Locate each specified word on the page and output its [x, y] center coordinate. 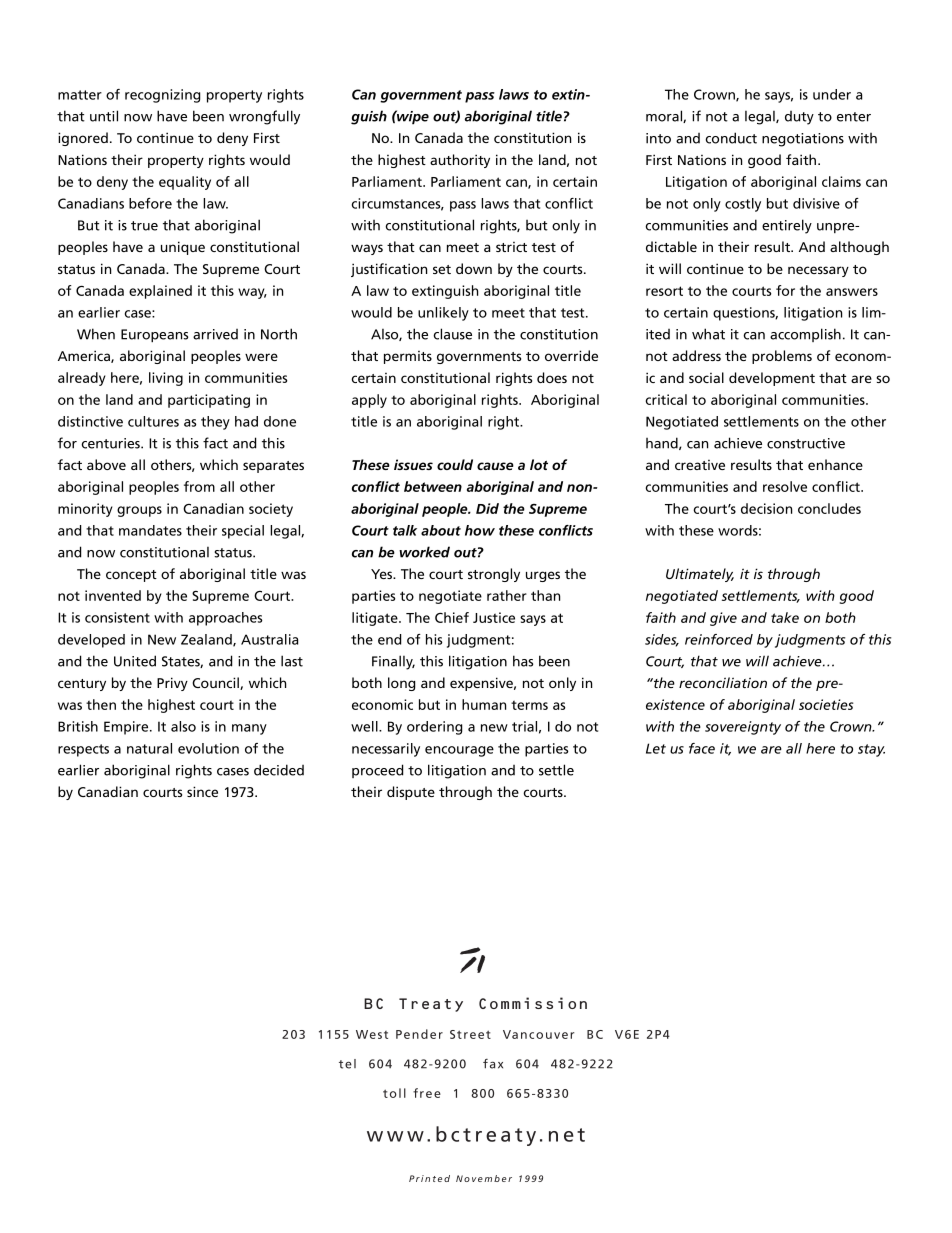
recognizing [162, 96]
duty [799, 118]
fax [493, 1064]
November [484, 1178]
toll [394, 1093]
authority [460, 161]
